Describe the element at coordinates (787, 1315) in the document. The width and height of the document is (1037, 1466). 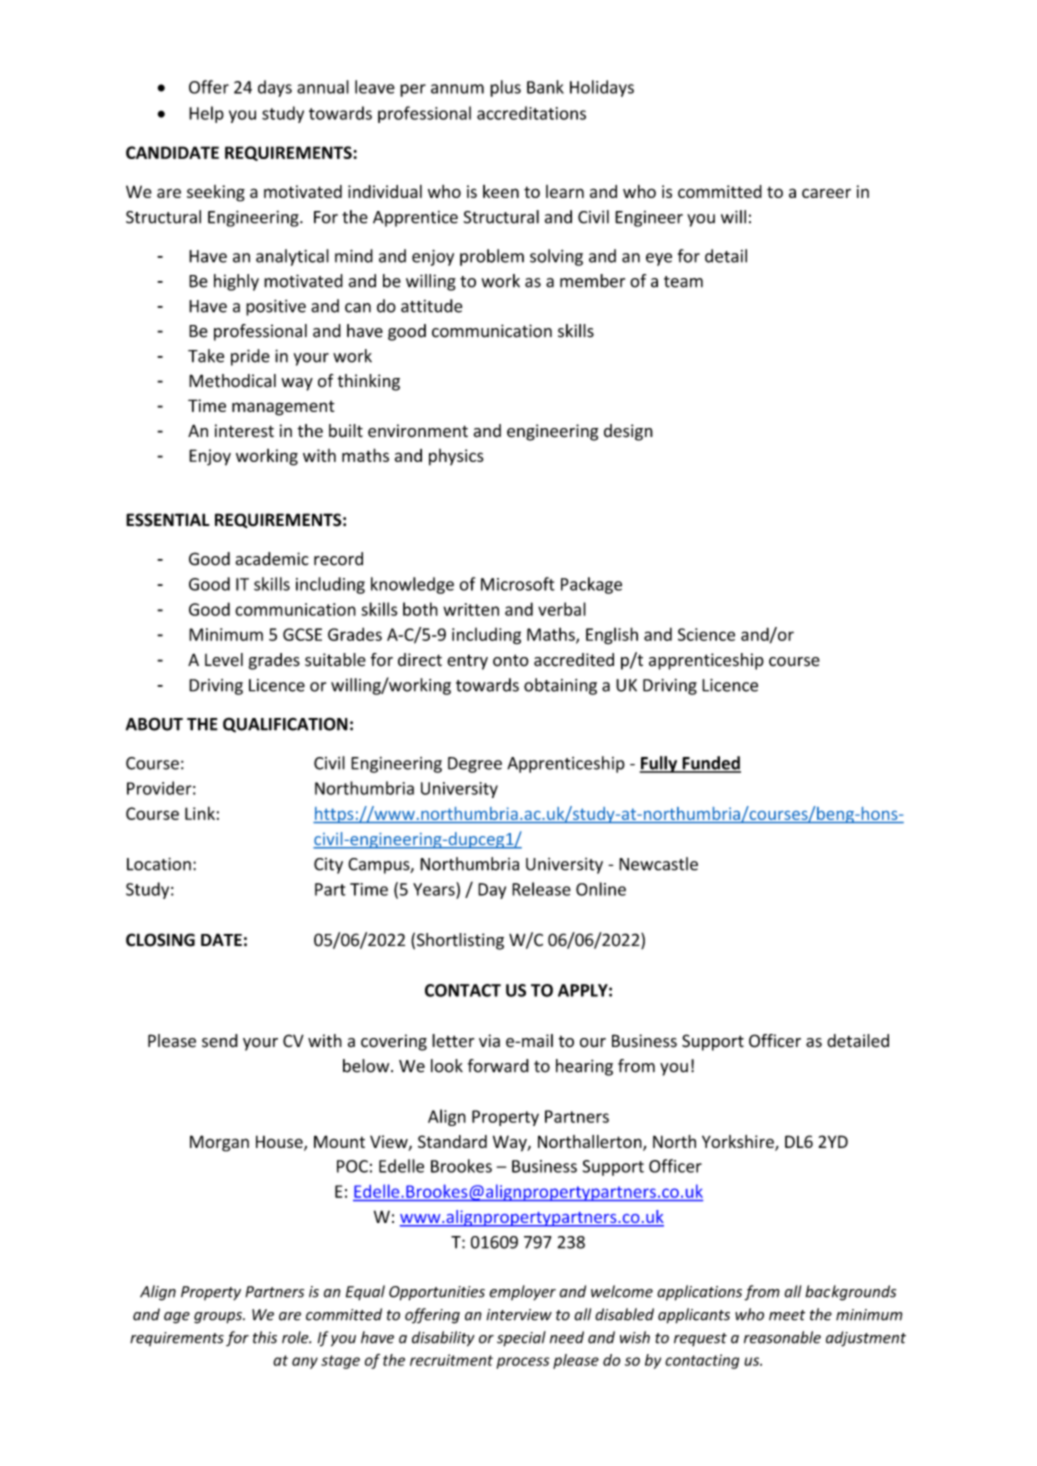
I see `meet` at that location.
